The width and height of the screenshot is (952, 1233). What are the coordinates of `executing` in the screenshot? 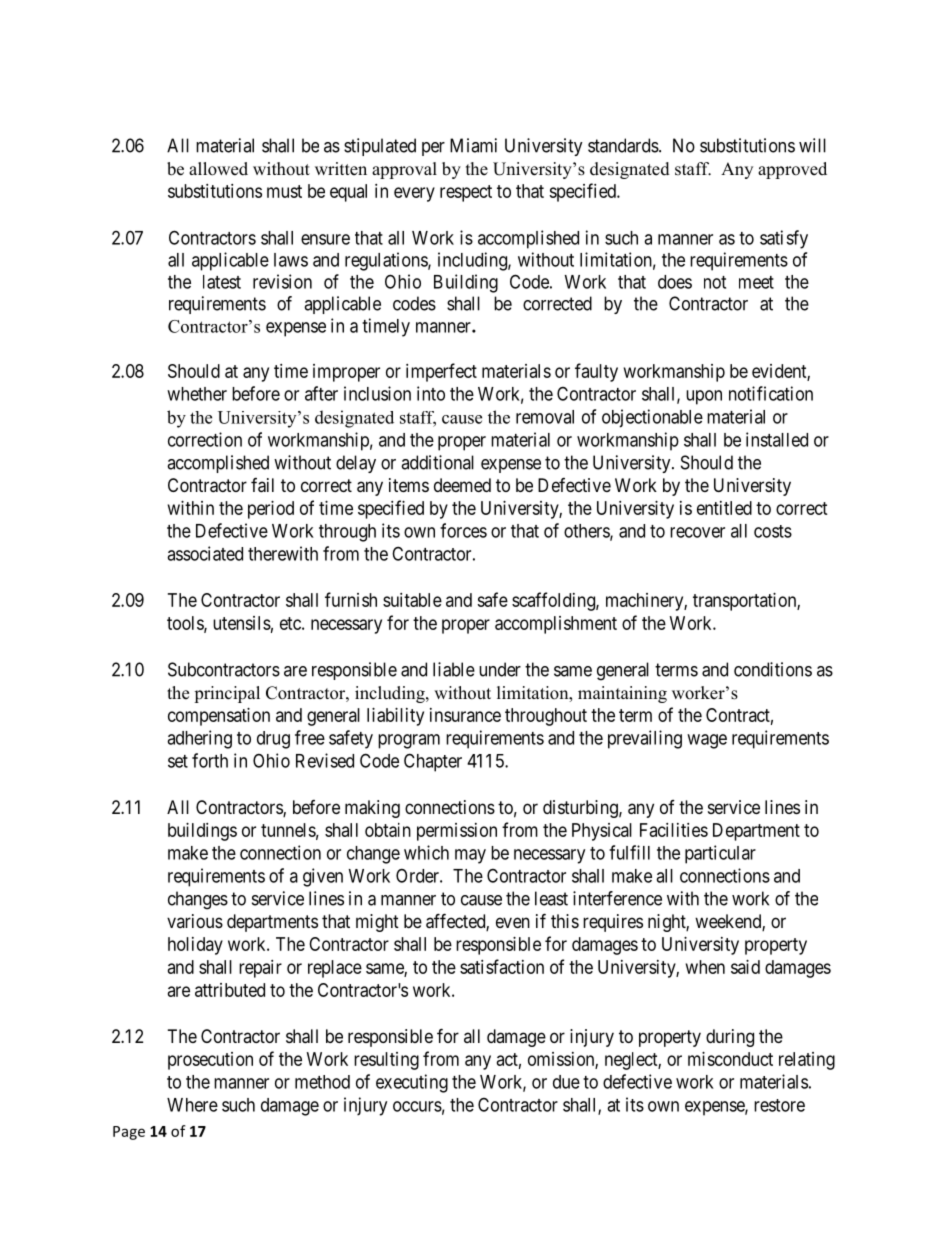 It's located at (412, 1083).
